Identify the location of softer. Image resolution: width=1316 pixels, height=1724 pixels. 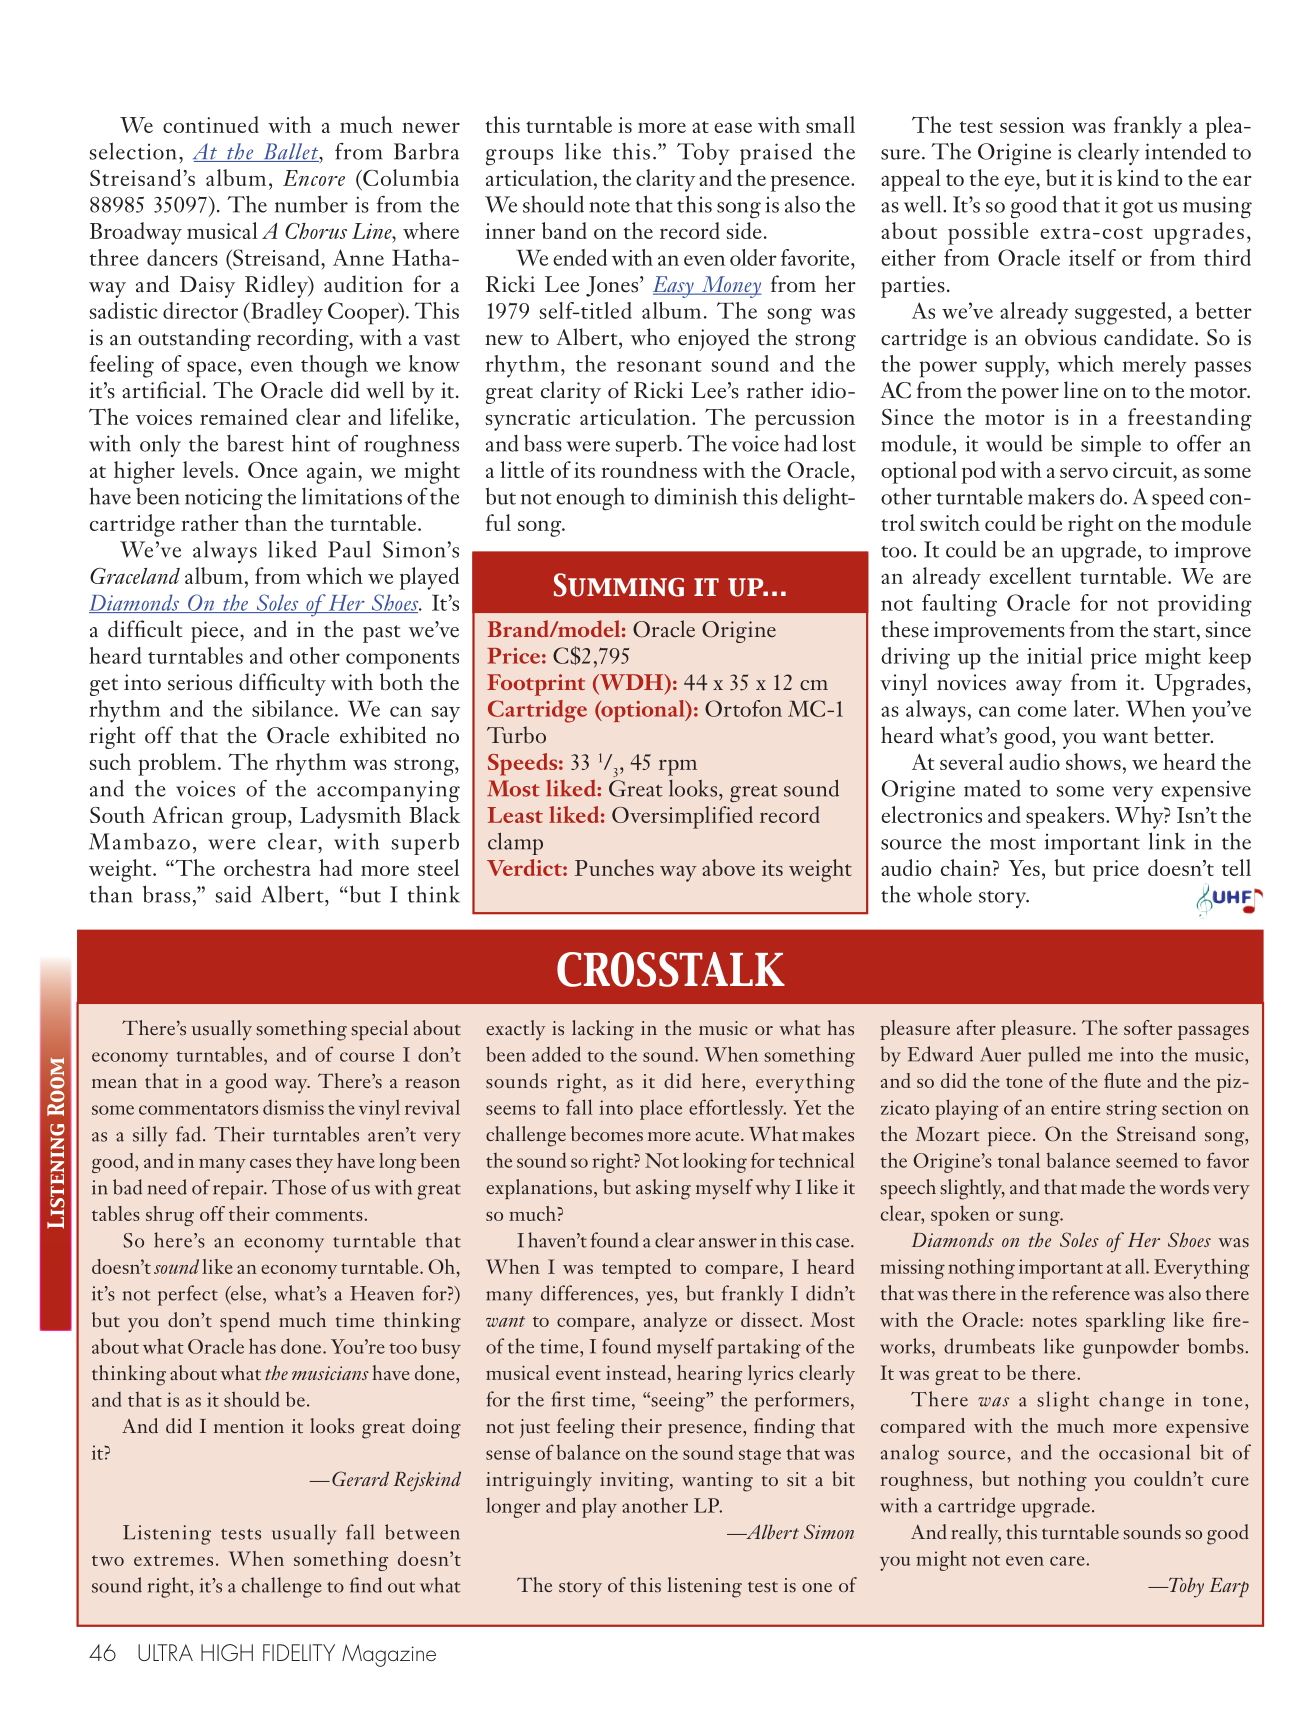
(1148, 1027).
